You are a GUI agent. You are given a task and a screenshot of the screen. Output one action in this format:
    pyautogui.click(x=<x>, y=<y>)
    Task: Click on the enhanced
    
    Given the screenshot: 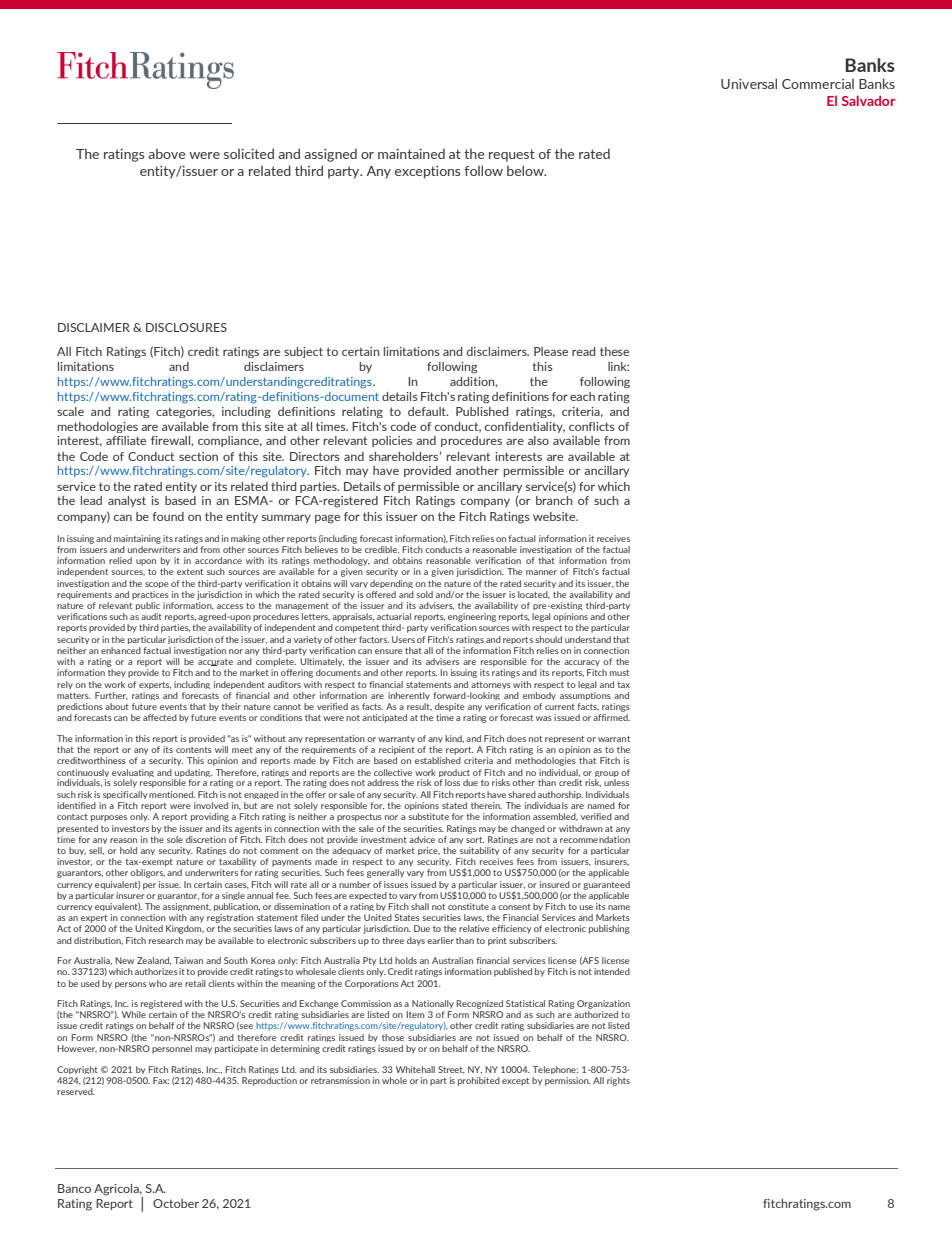 What is the action you would take?
    pyautogui.click(x=121, y=650)
